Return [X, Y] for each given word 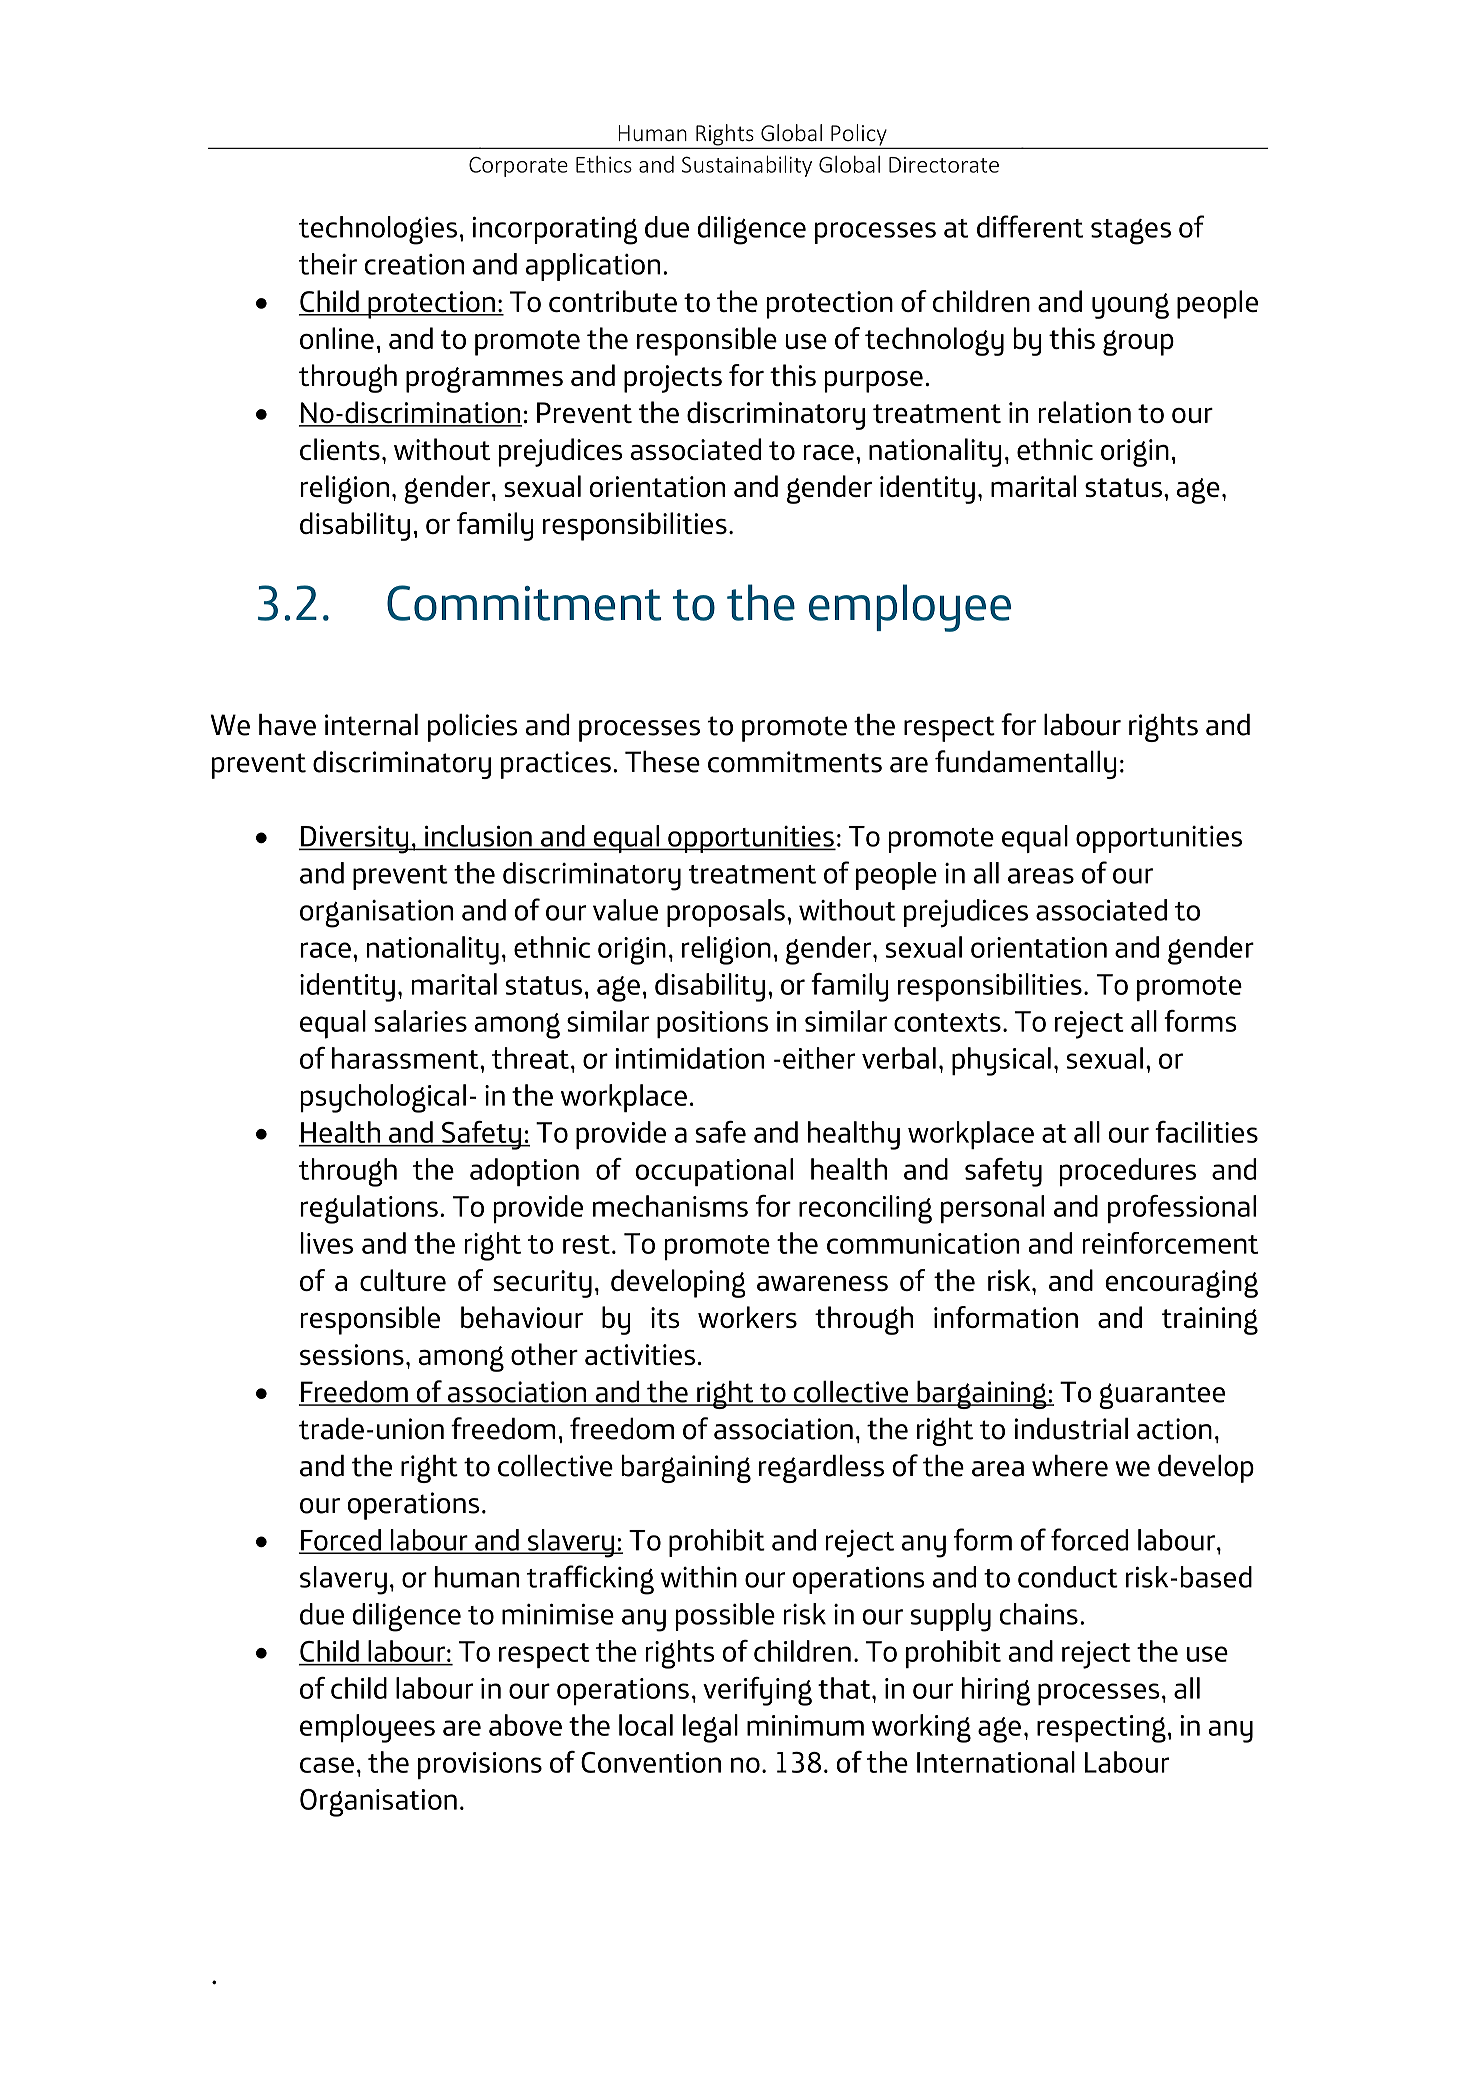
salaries [420, 1021]
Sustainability [747, 166]
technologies [378, 230]
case [327, 1765]
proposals [726, 913]
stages [1131, 232]
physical [1001, 1061]
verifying [757, 1691]
